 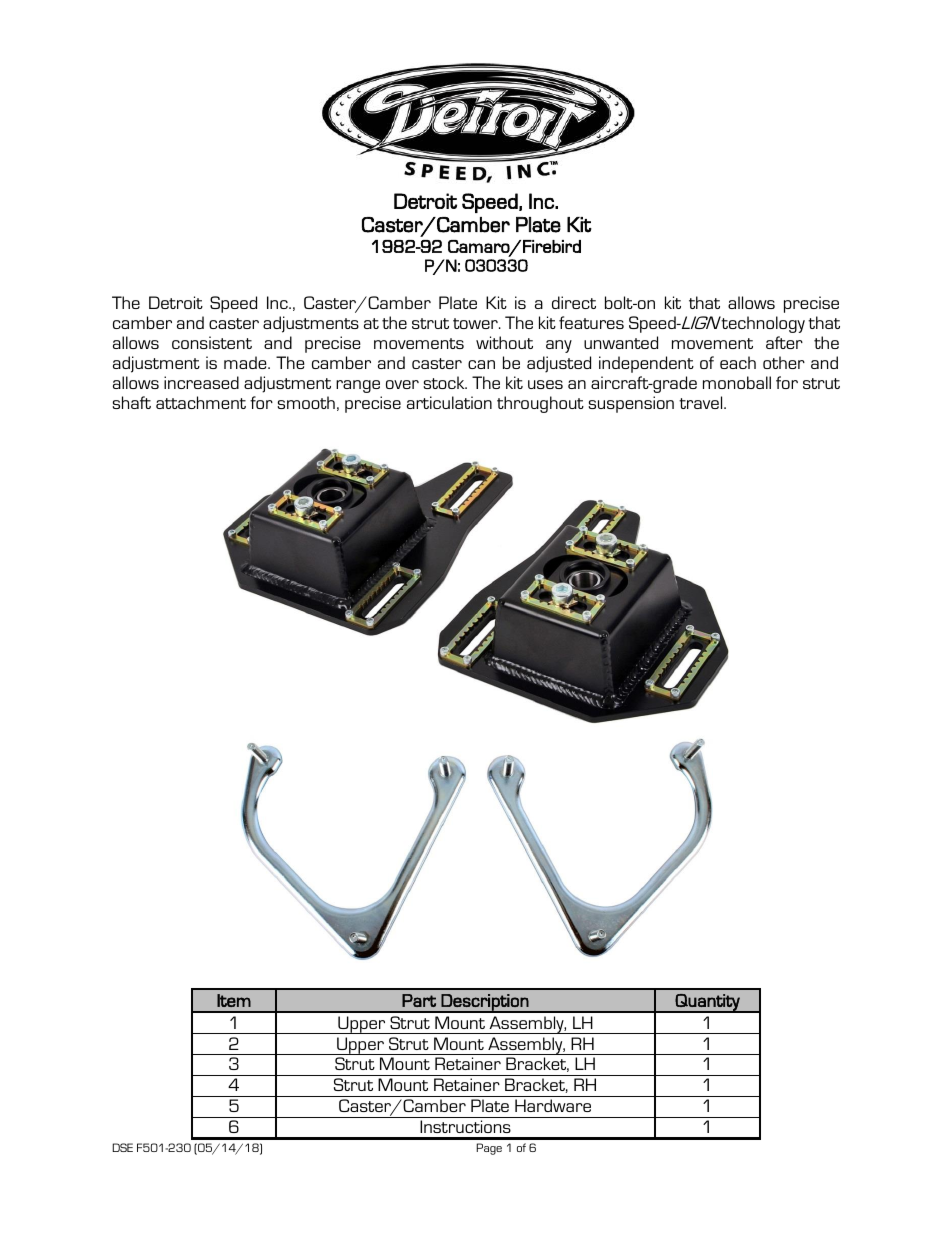 What do you see at coordinates (122, 1147) in the screenshot?
I see `DSE` at bounding box center [122, 1147].
